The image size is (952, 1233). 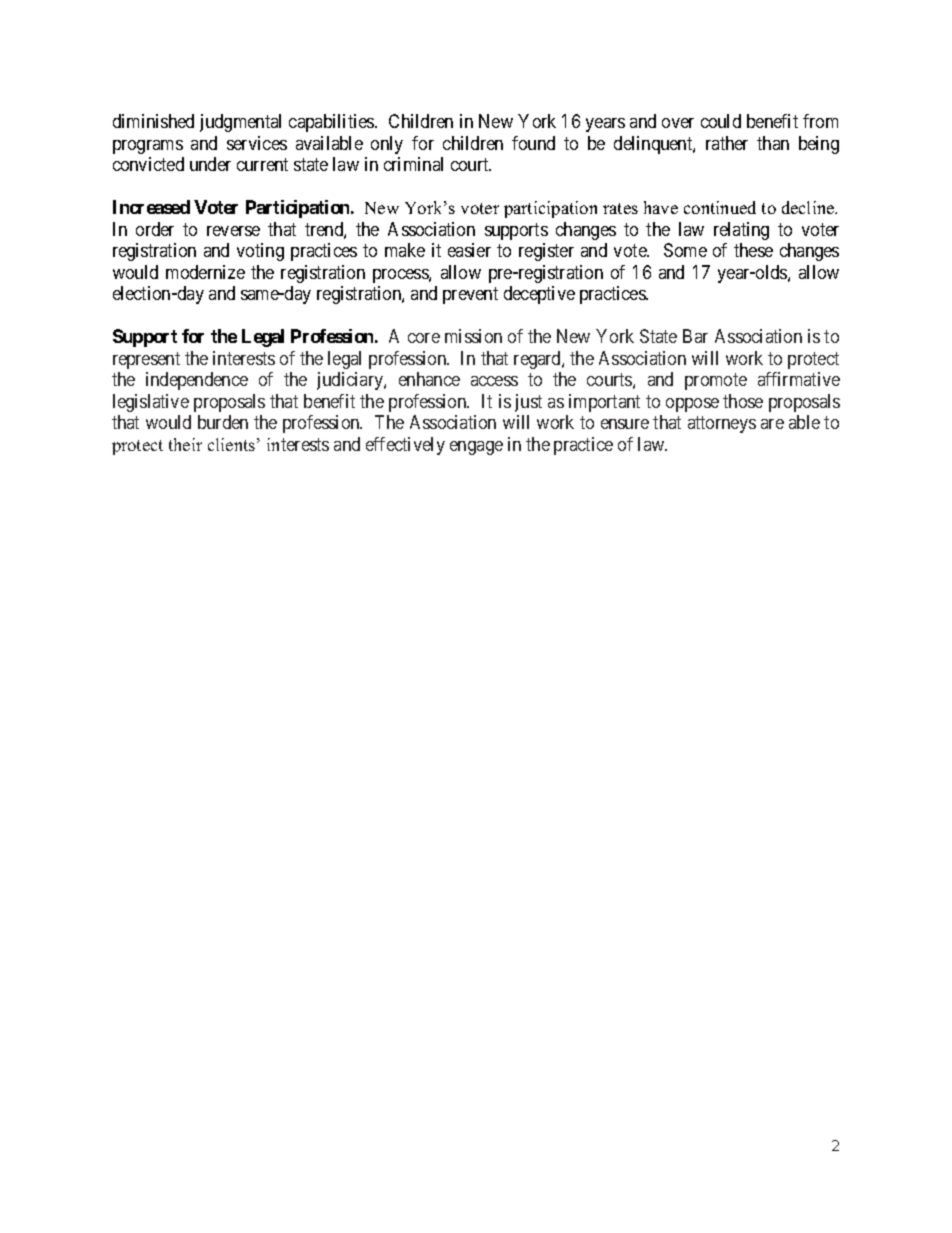 I want to click on judgmental, so click(x=240, y=123).
